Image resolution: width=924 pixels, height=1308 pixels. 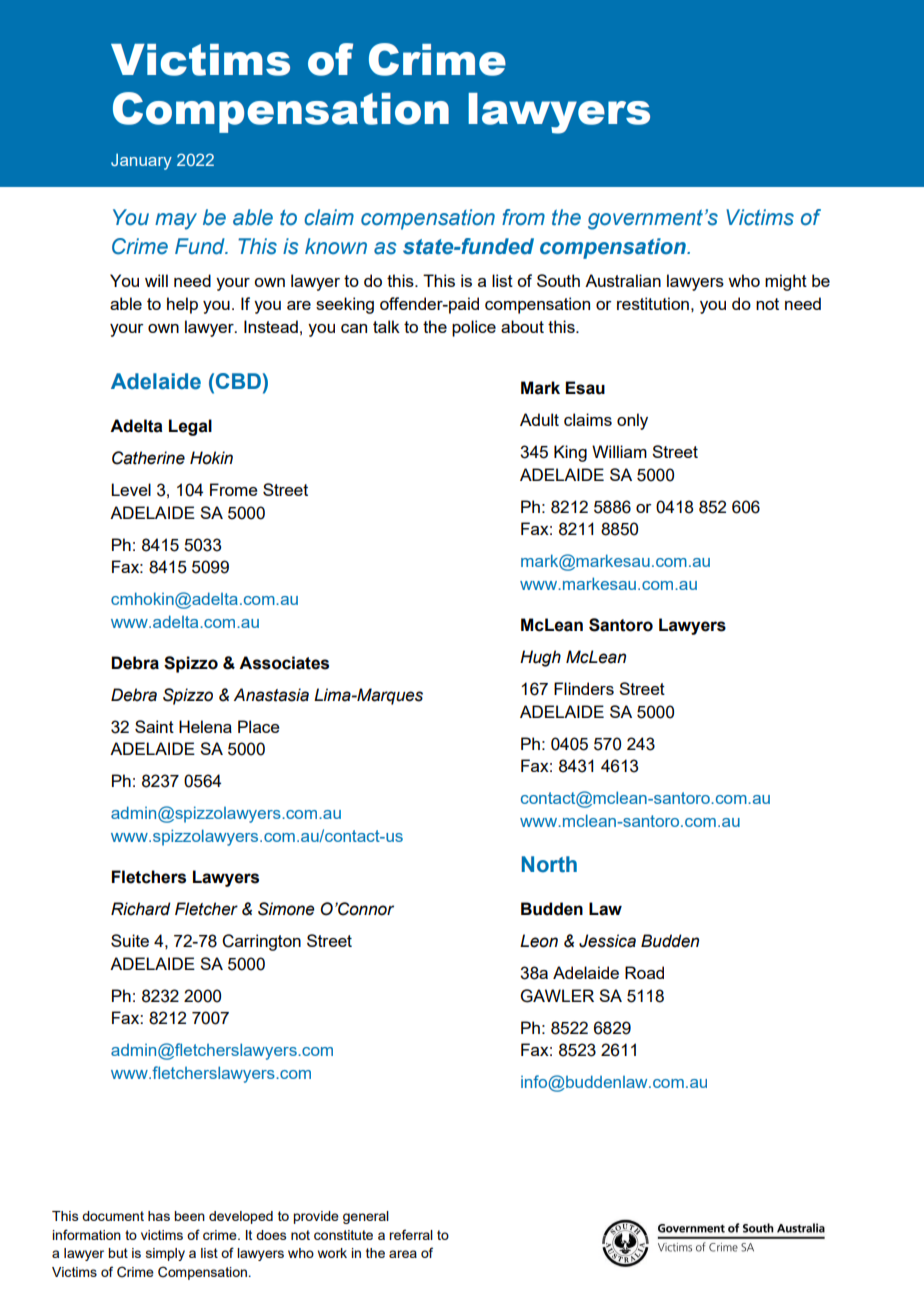 What do you see at coordinates (411, 1234) in the screenshot?
I see `referral` at bounding box center [411, 1234].
